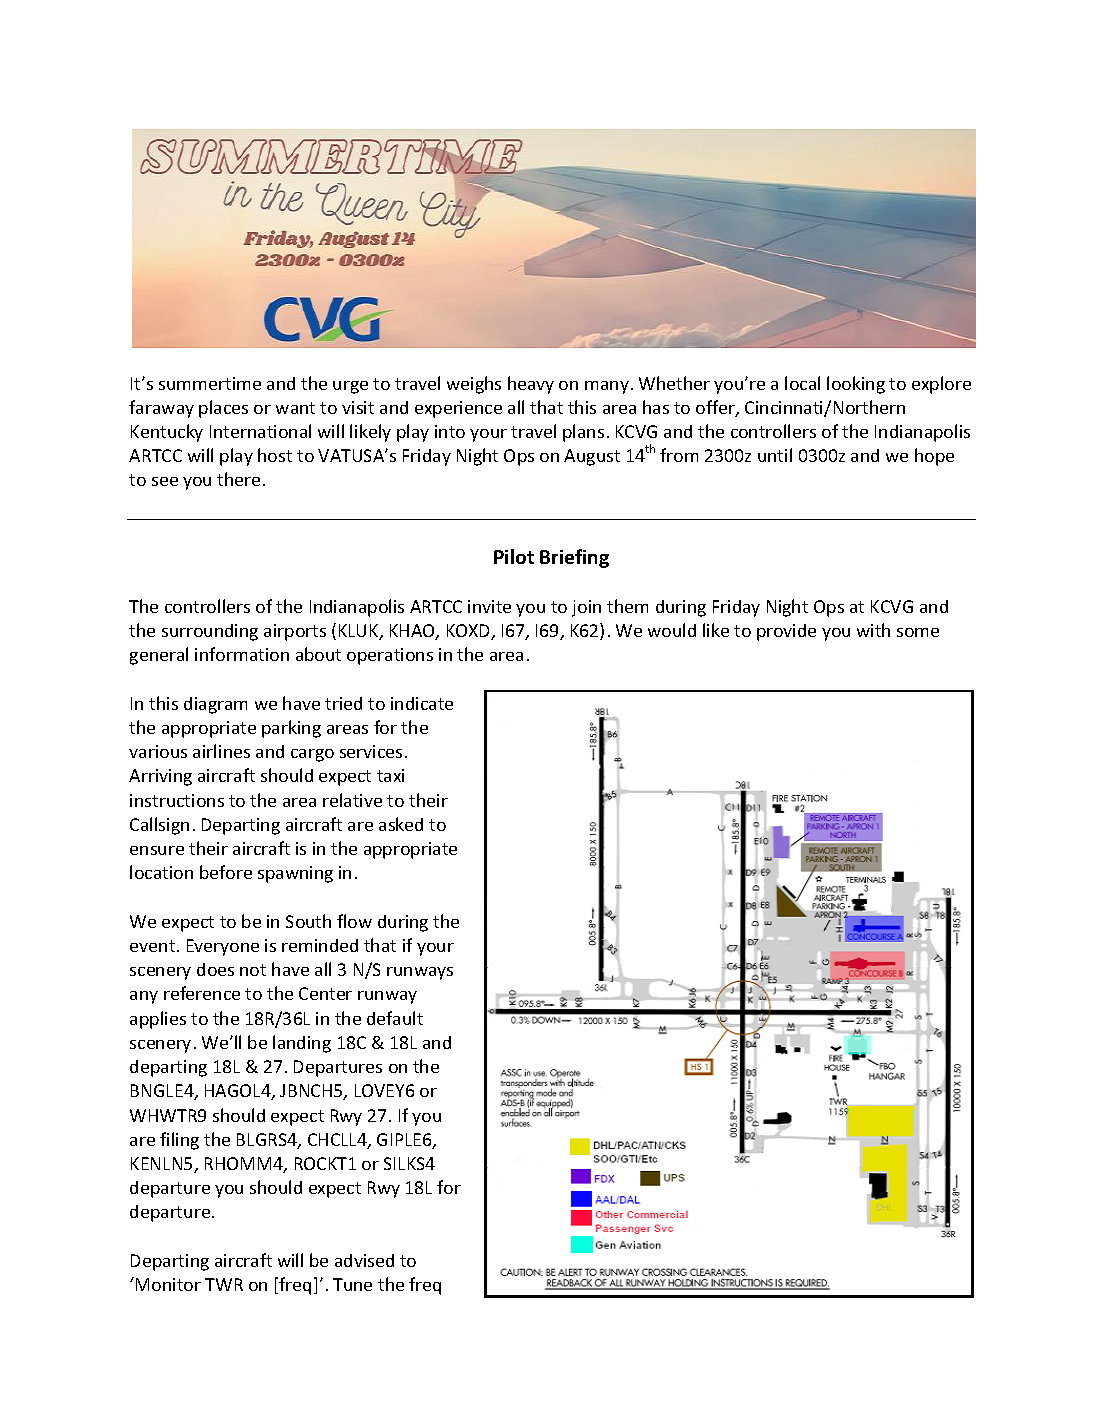 The height and width of the screenshot is (1428, 1103). I want to click on with, so click(873, 630).
